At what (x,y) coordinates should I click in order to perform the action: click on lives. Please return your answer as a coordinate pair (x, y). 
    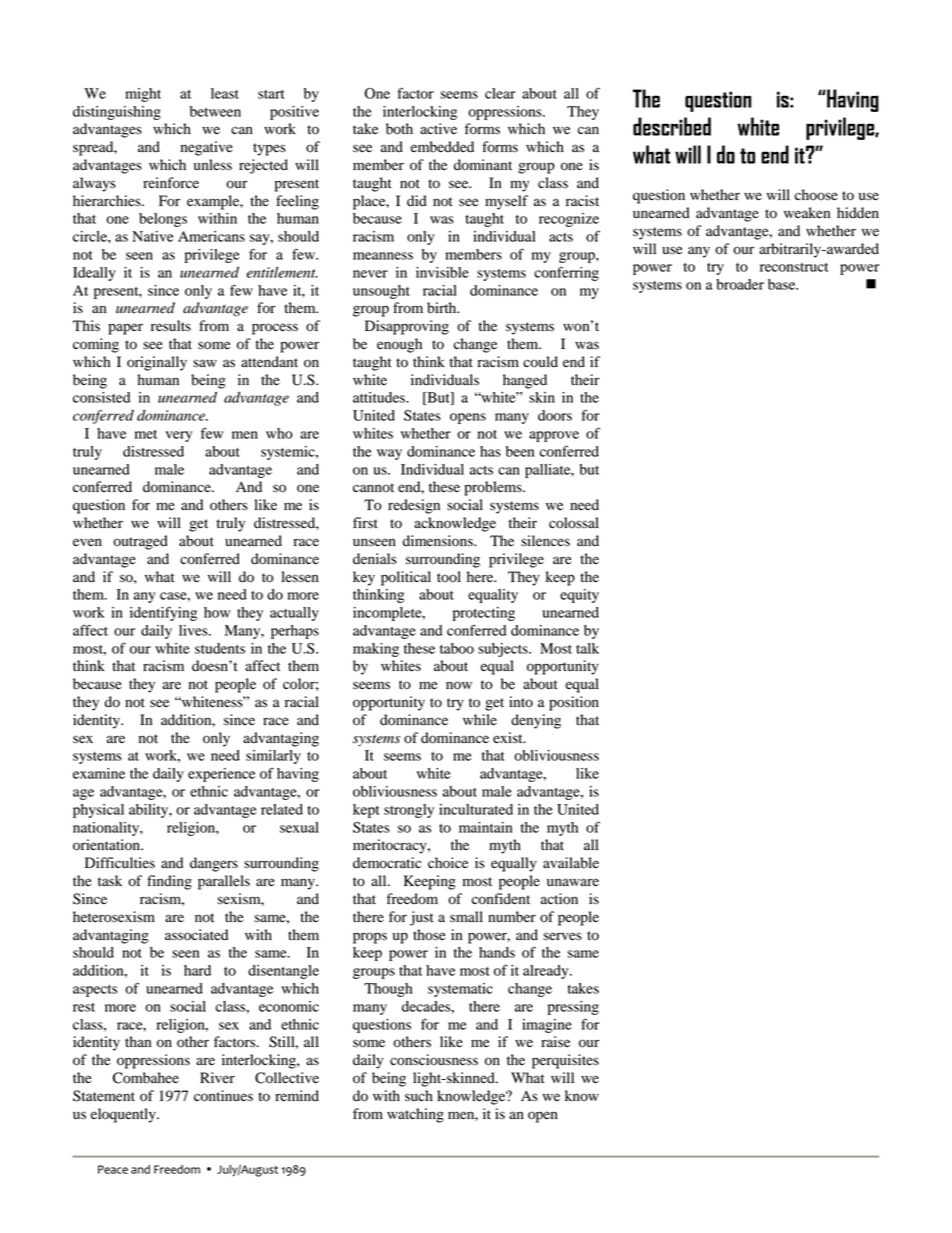
    Looking at the image, I should click on (194, 630).
